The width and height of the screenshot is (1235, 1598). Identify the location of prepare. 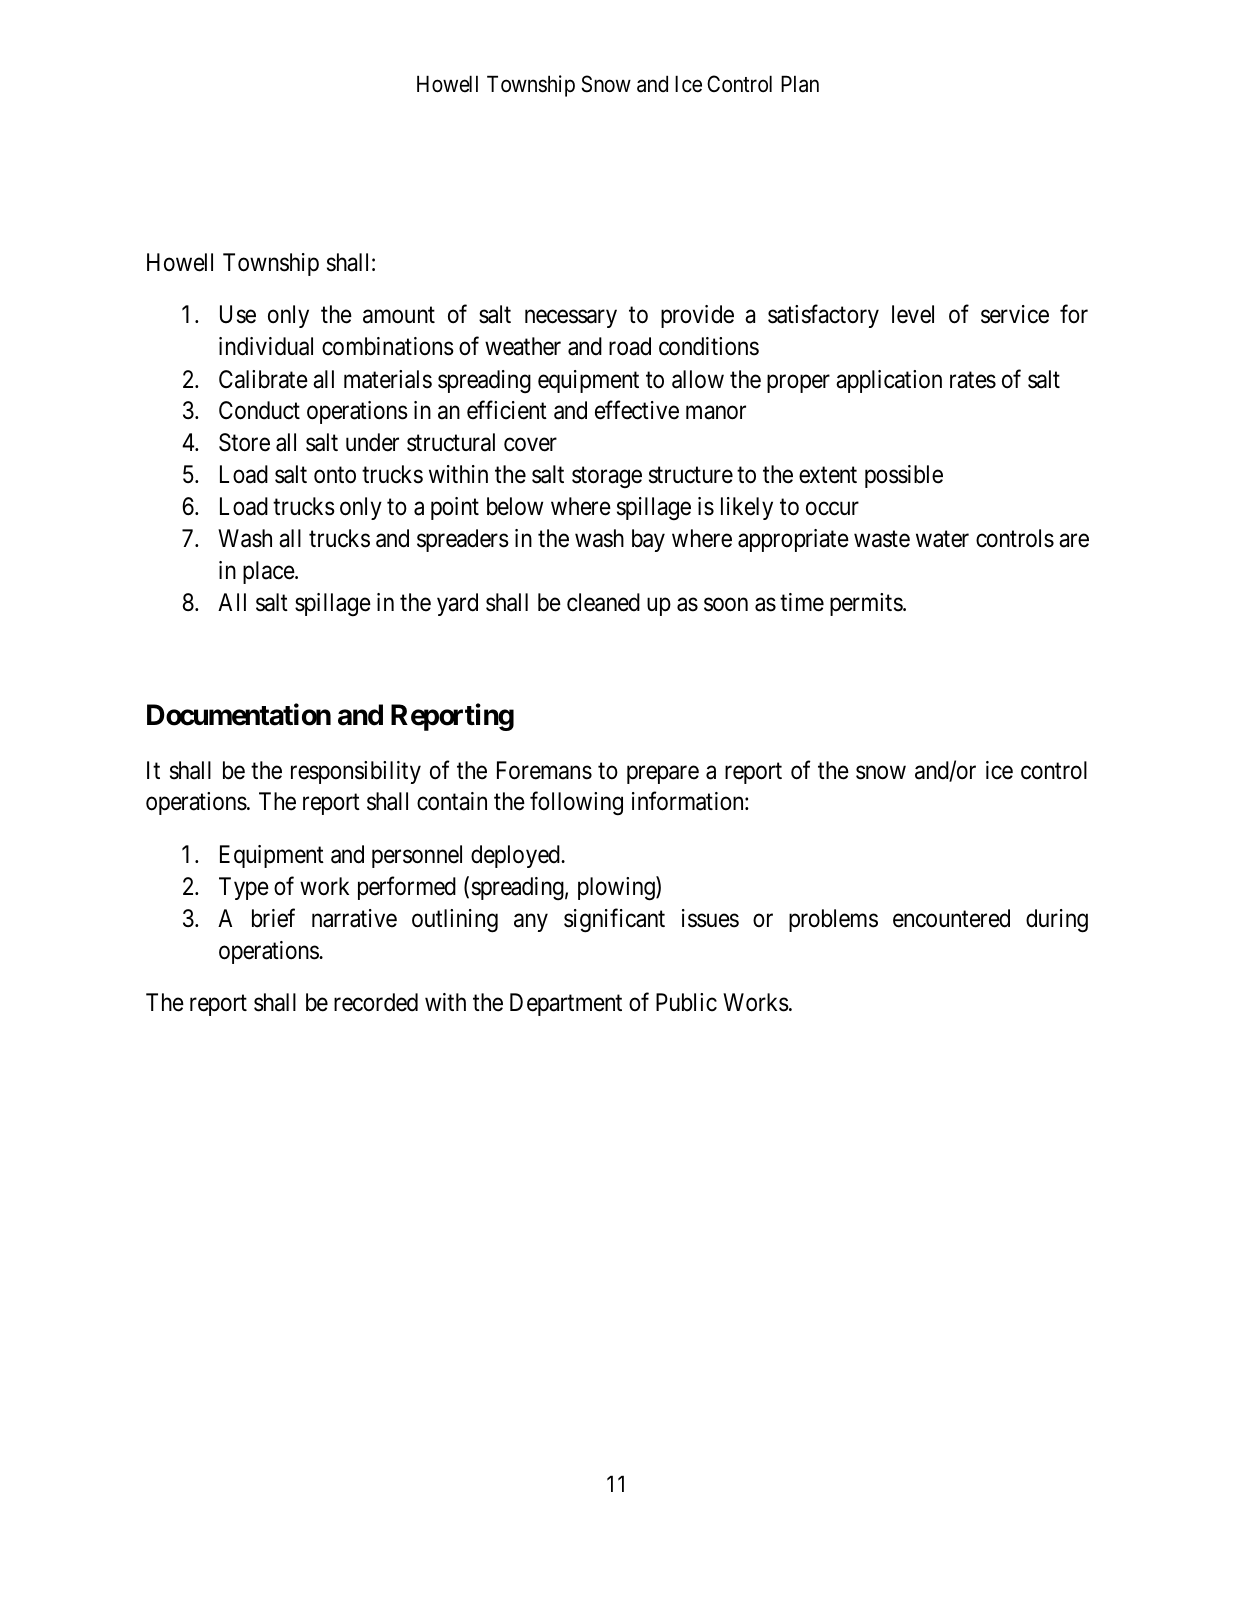
(663, 775).
